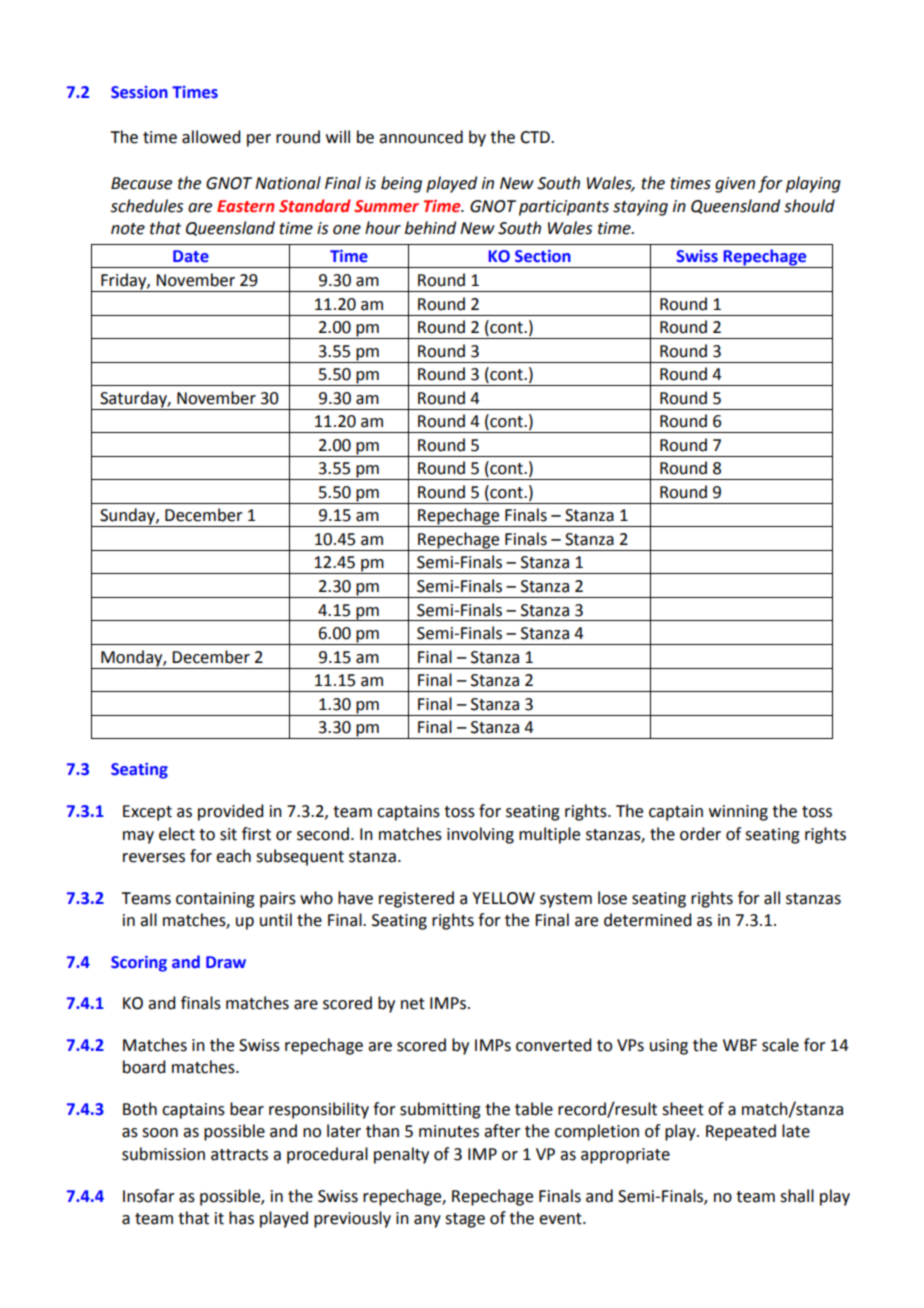  Describe the element at coordinates (735, 185) in the screenshot. I see `given` at that location.
